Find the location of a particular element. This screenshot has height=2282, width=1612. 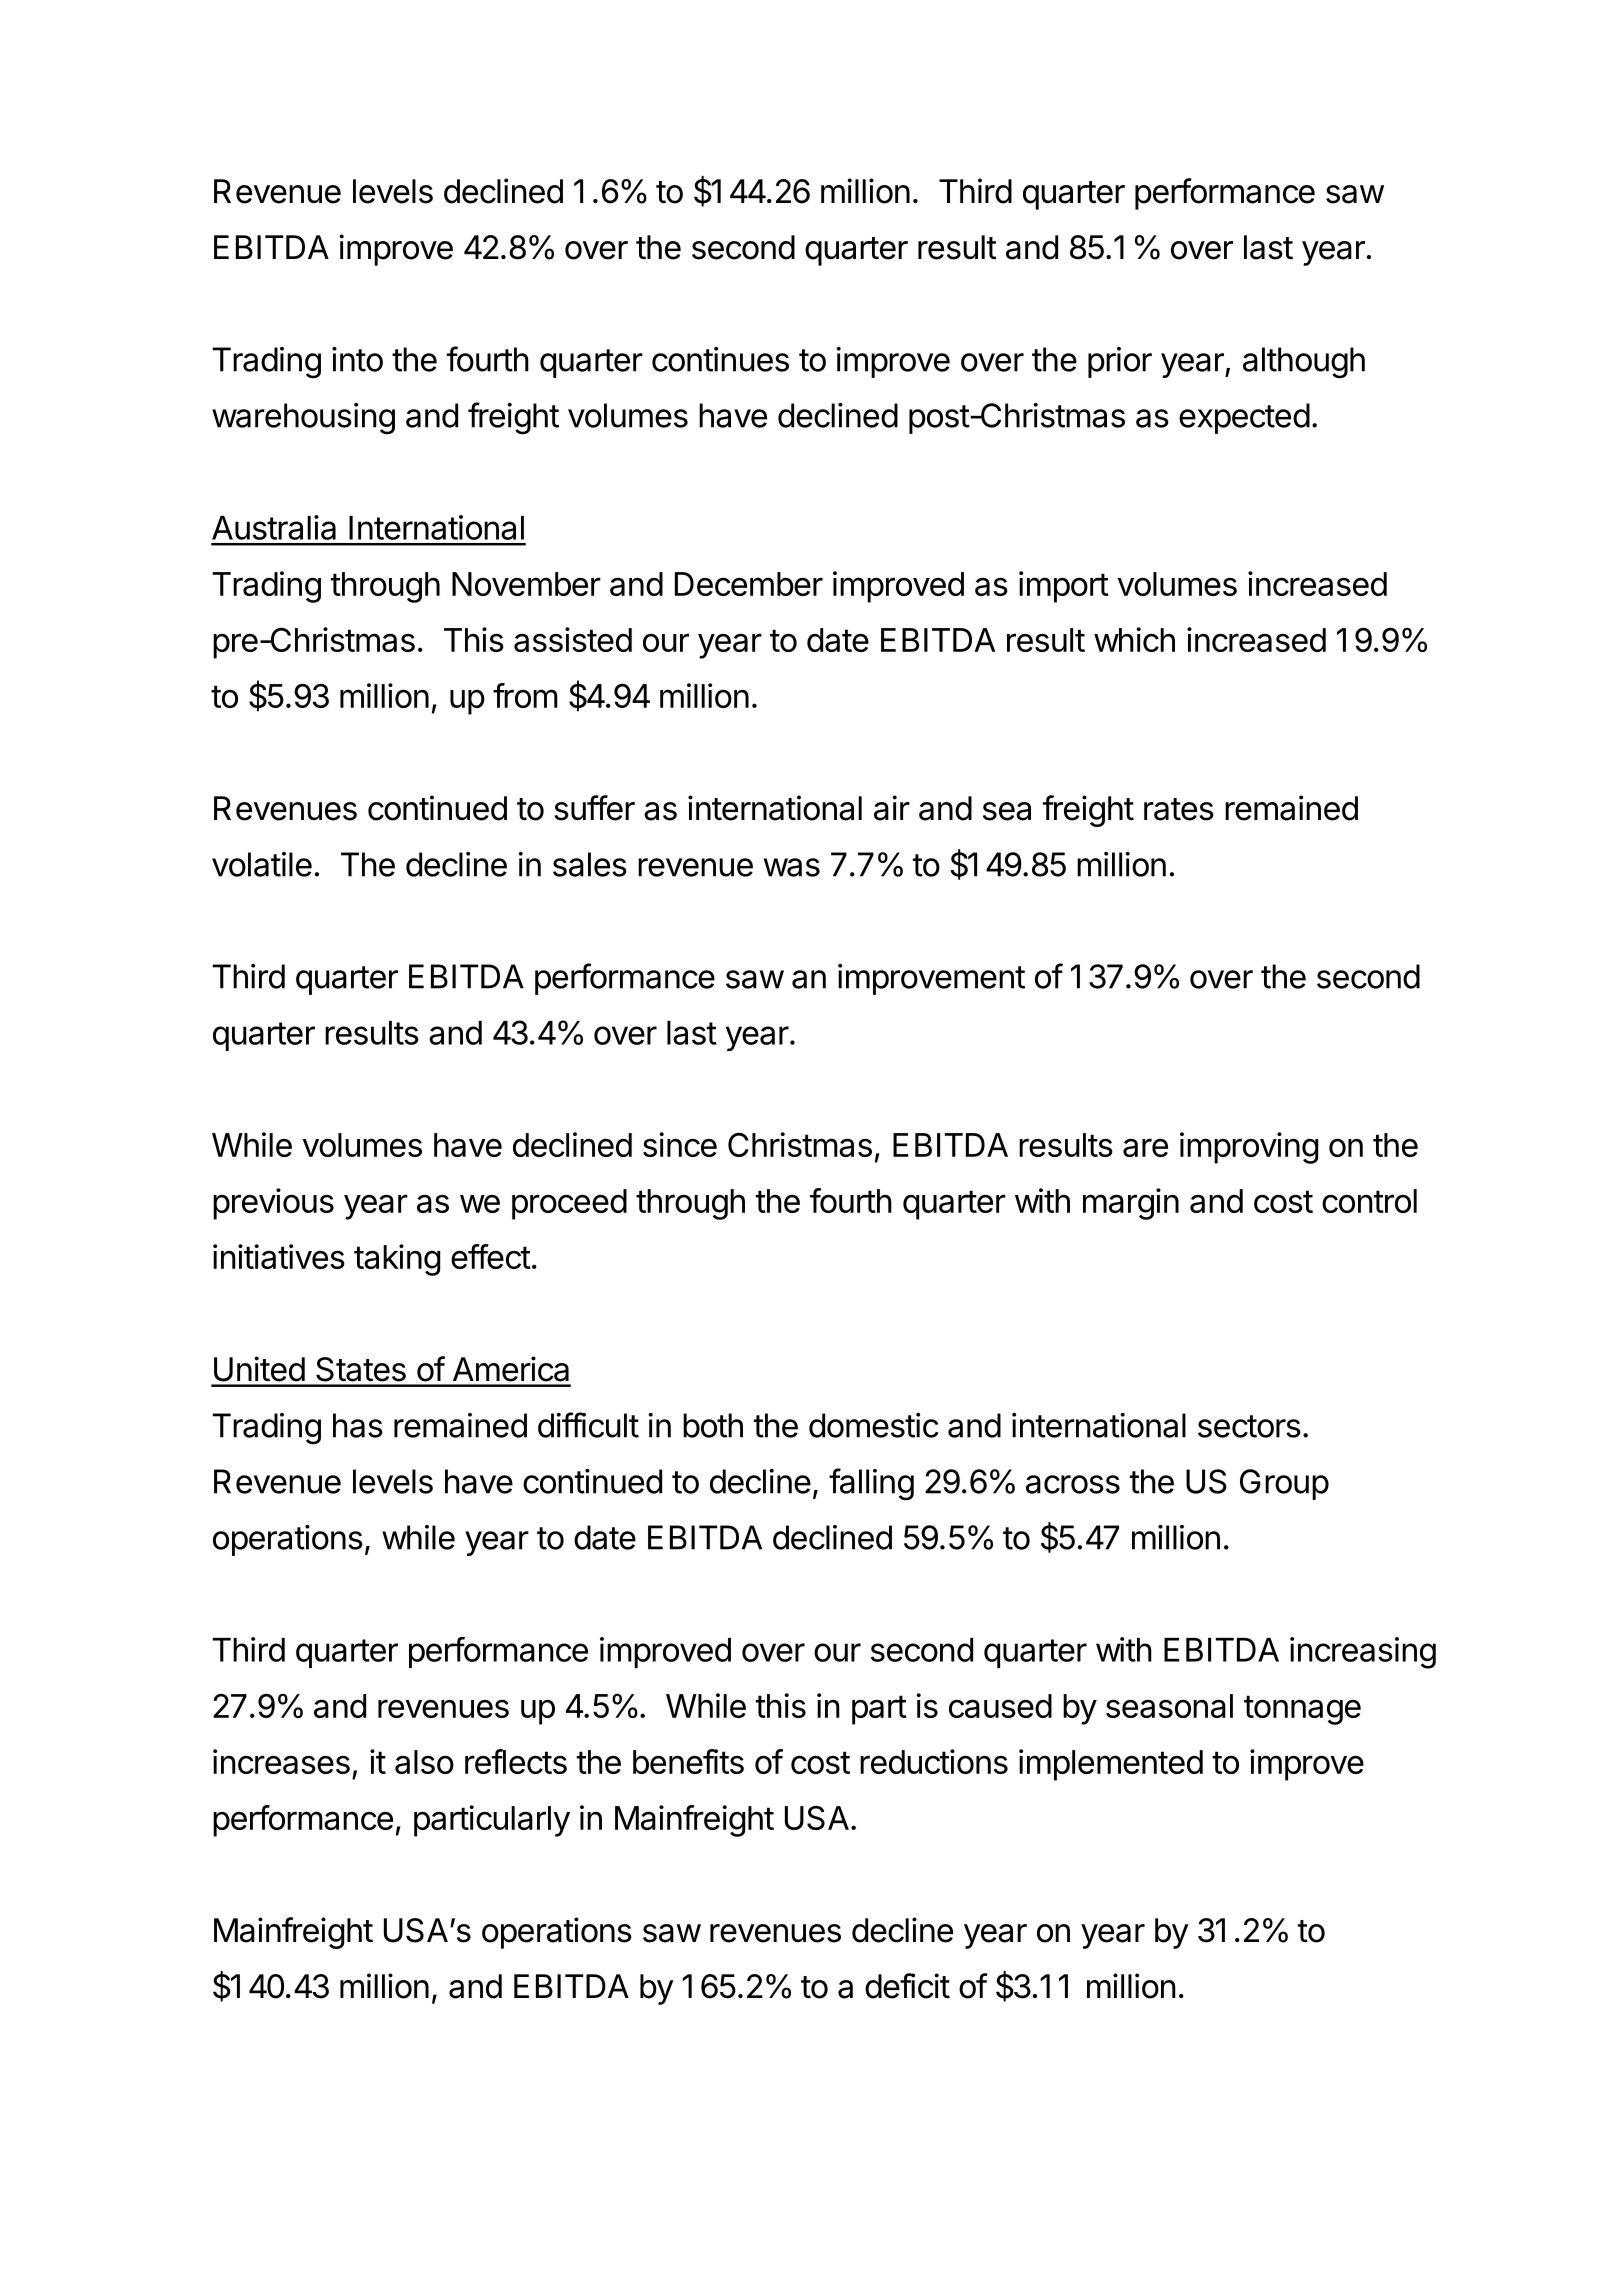

into is located at coordinates (357, 359).
